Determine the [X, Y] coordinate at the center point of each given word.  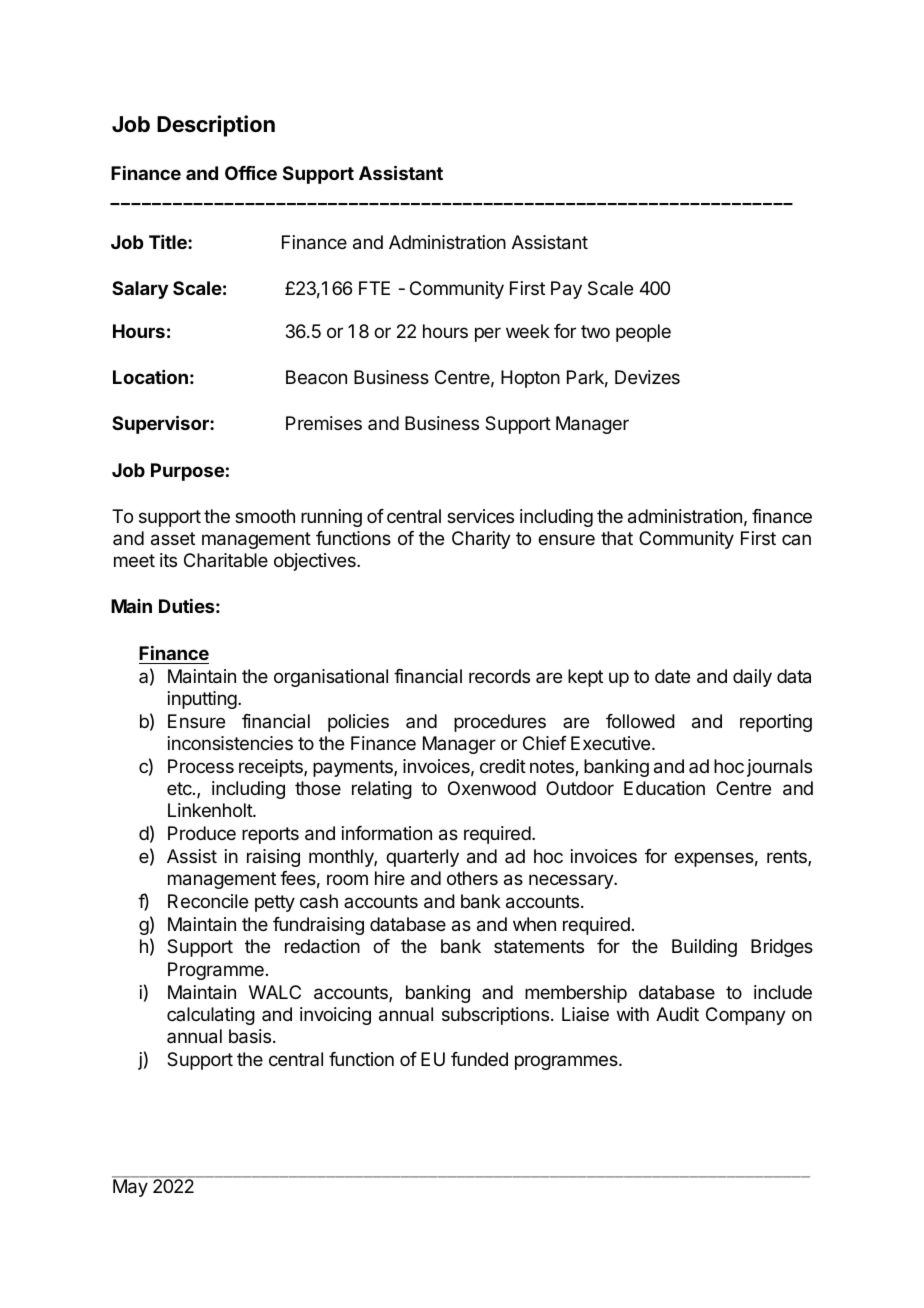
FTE [374, 288]
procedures [500, 723]
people [643, 333]
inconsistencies [230, 743]
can [796, 539]
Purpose [187, 472]
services [480, 516]
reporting [776, 723]
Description [216, 126]
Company [746, 1016]
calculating [211, 1016]
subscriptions [495, 1016]
